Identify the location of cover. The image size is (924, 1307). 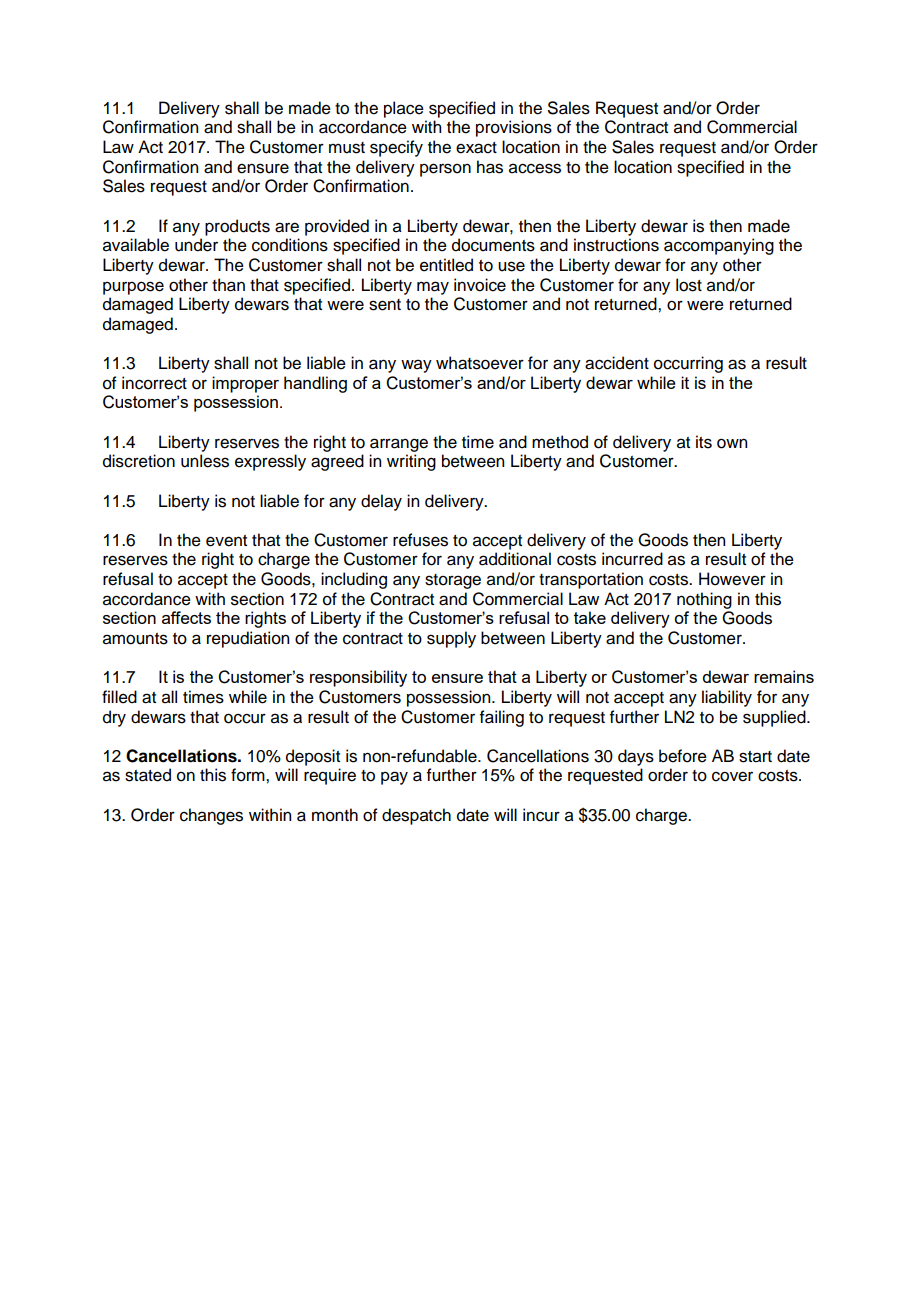
(732, 776).
